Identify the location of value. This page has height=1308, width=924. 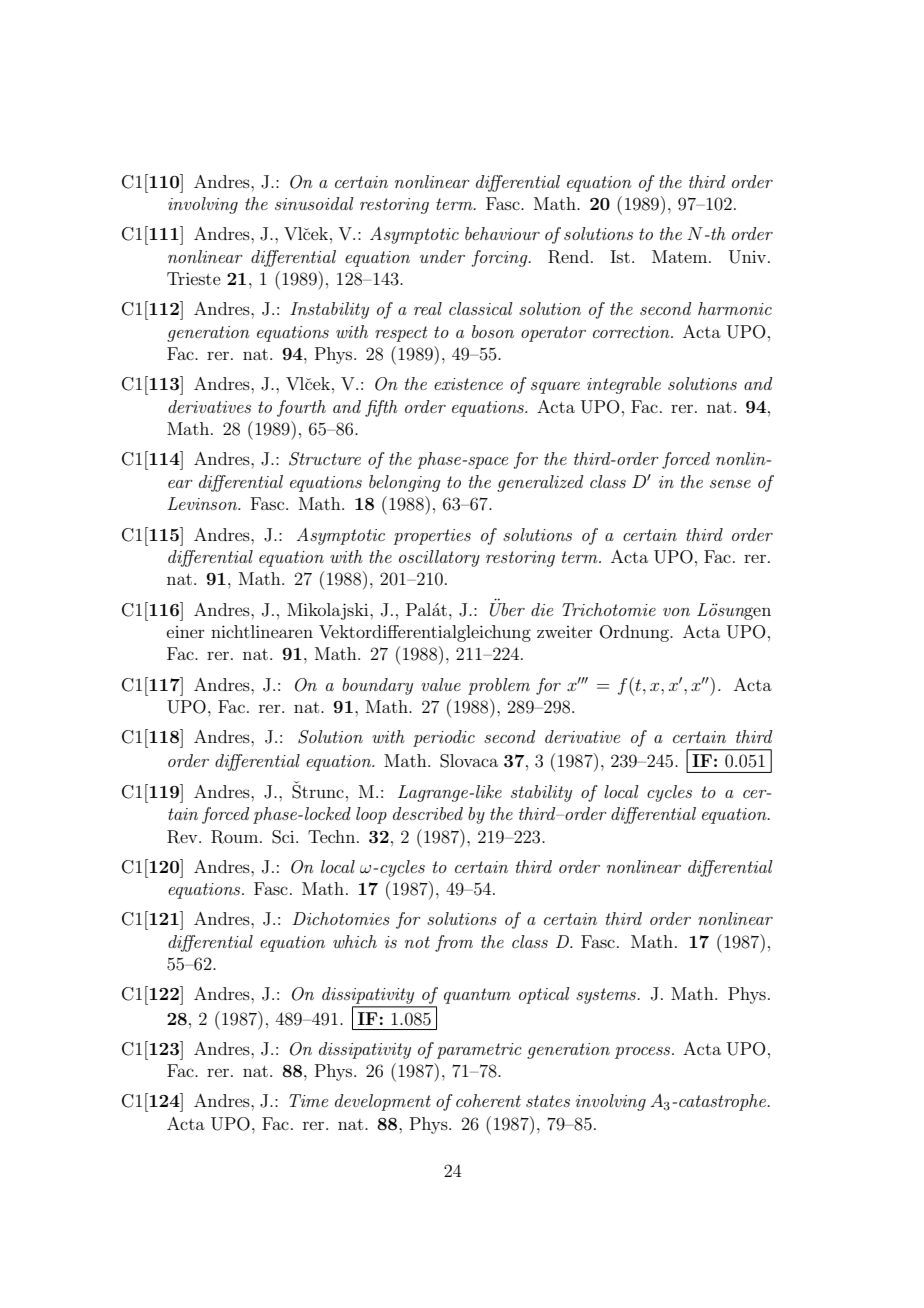
(441, 684).
